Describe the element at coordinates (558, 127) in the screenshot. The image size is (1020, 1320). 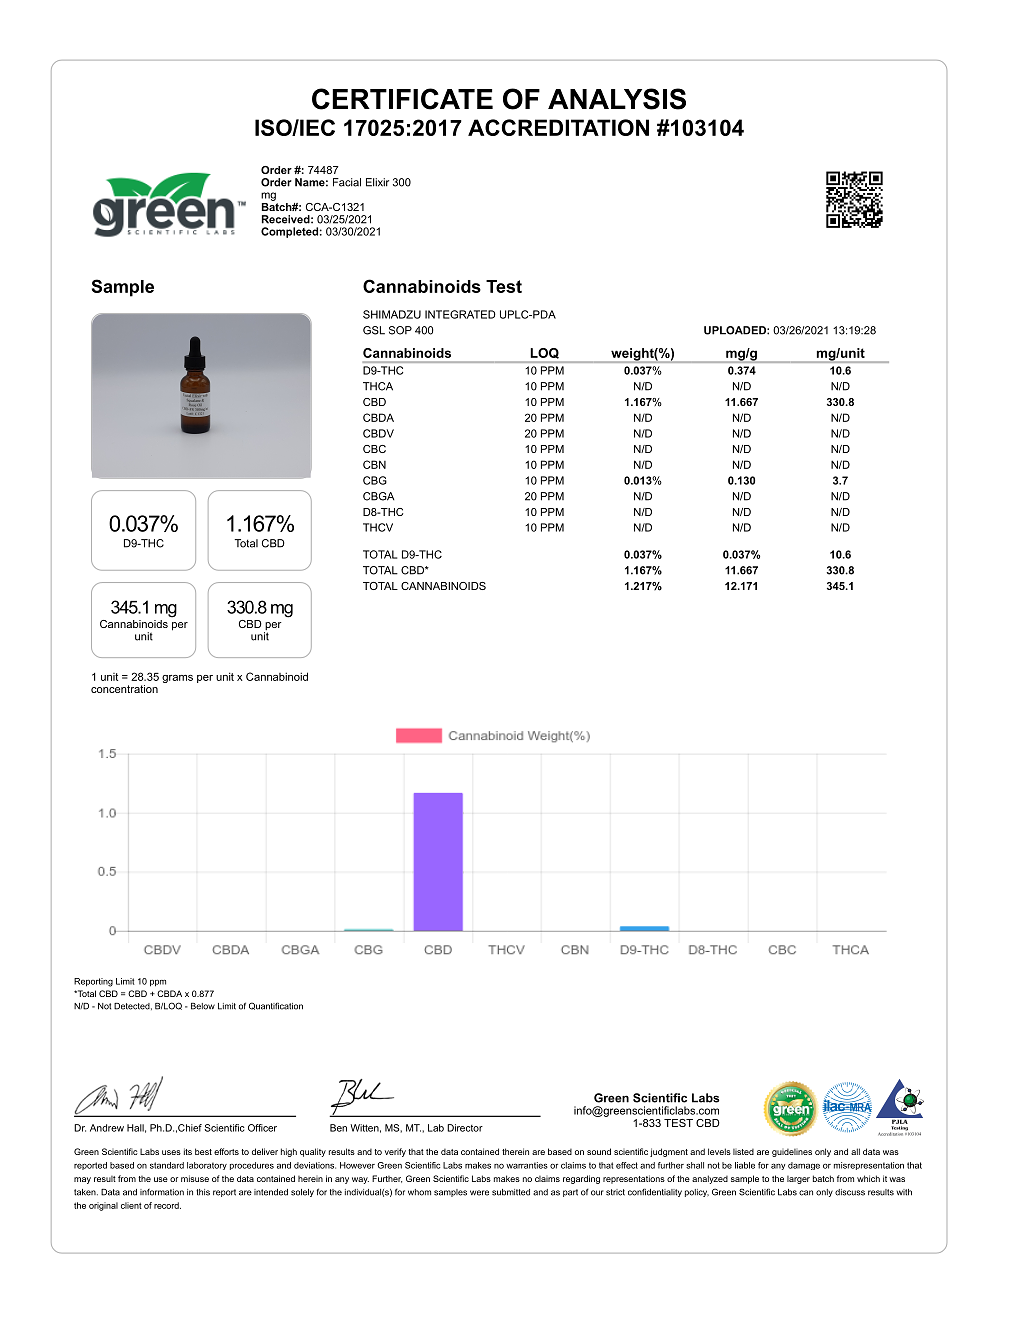
I see `ACCREDITATION` at that location.
